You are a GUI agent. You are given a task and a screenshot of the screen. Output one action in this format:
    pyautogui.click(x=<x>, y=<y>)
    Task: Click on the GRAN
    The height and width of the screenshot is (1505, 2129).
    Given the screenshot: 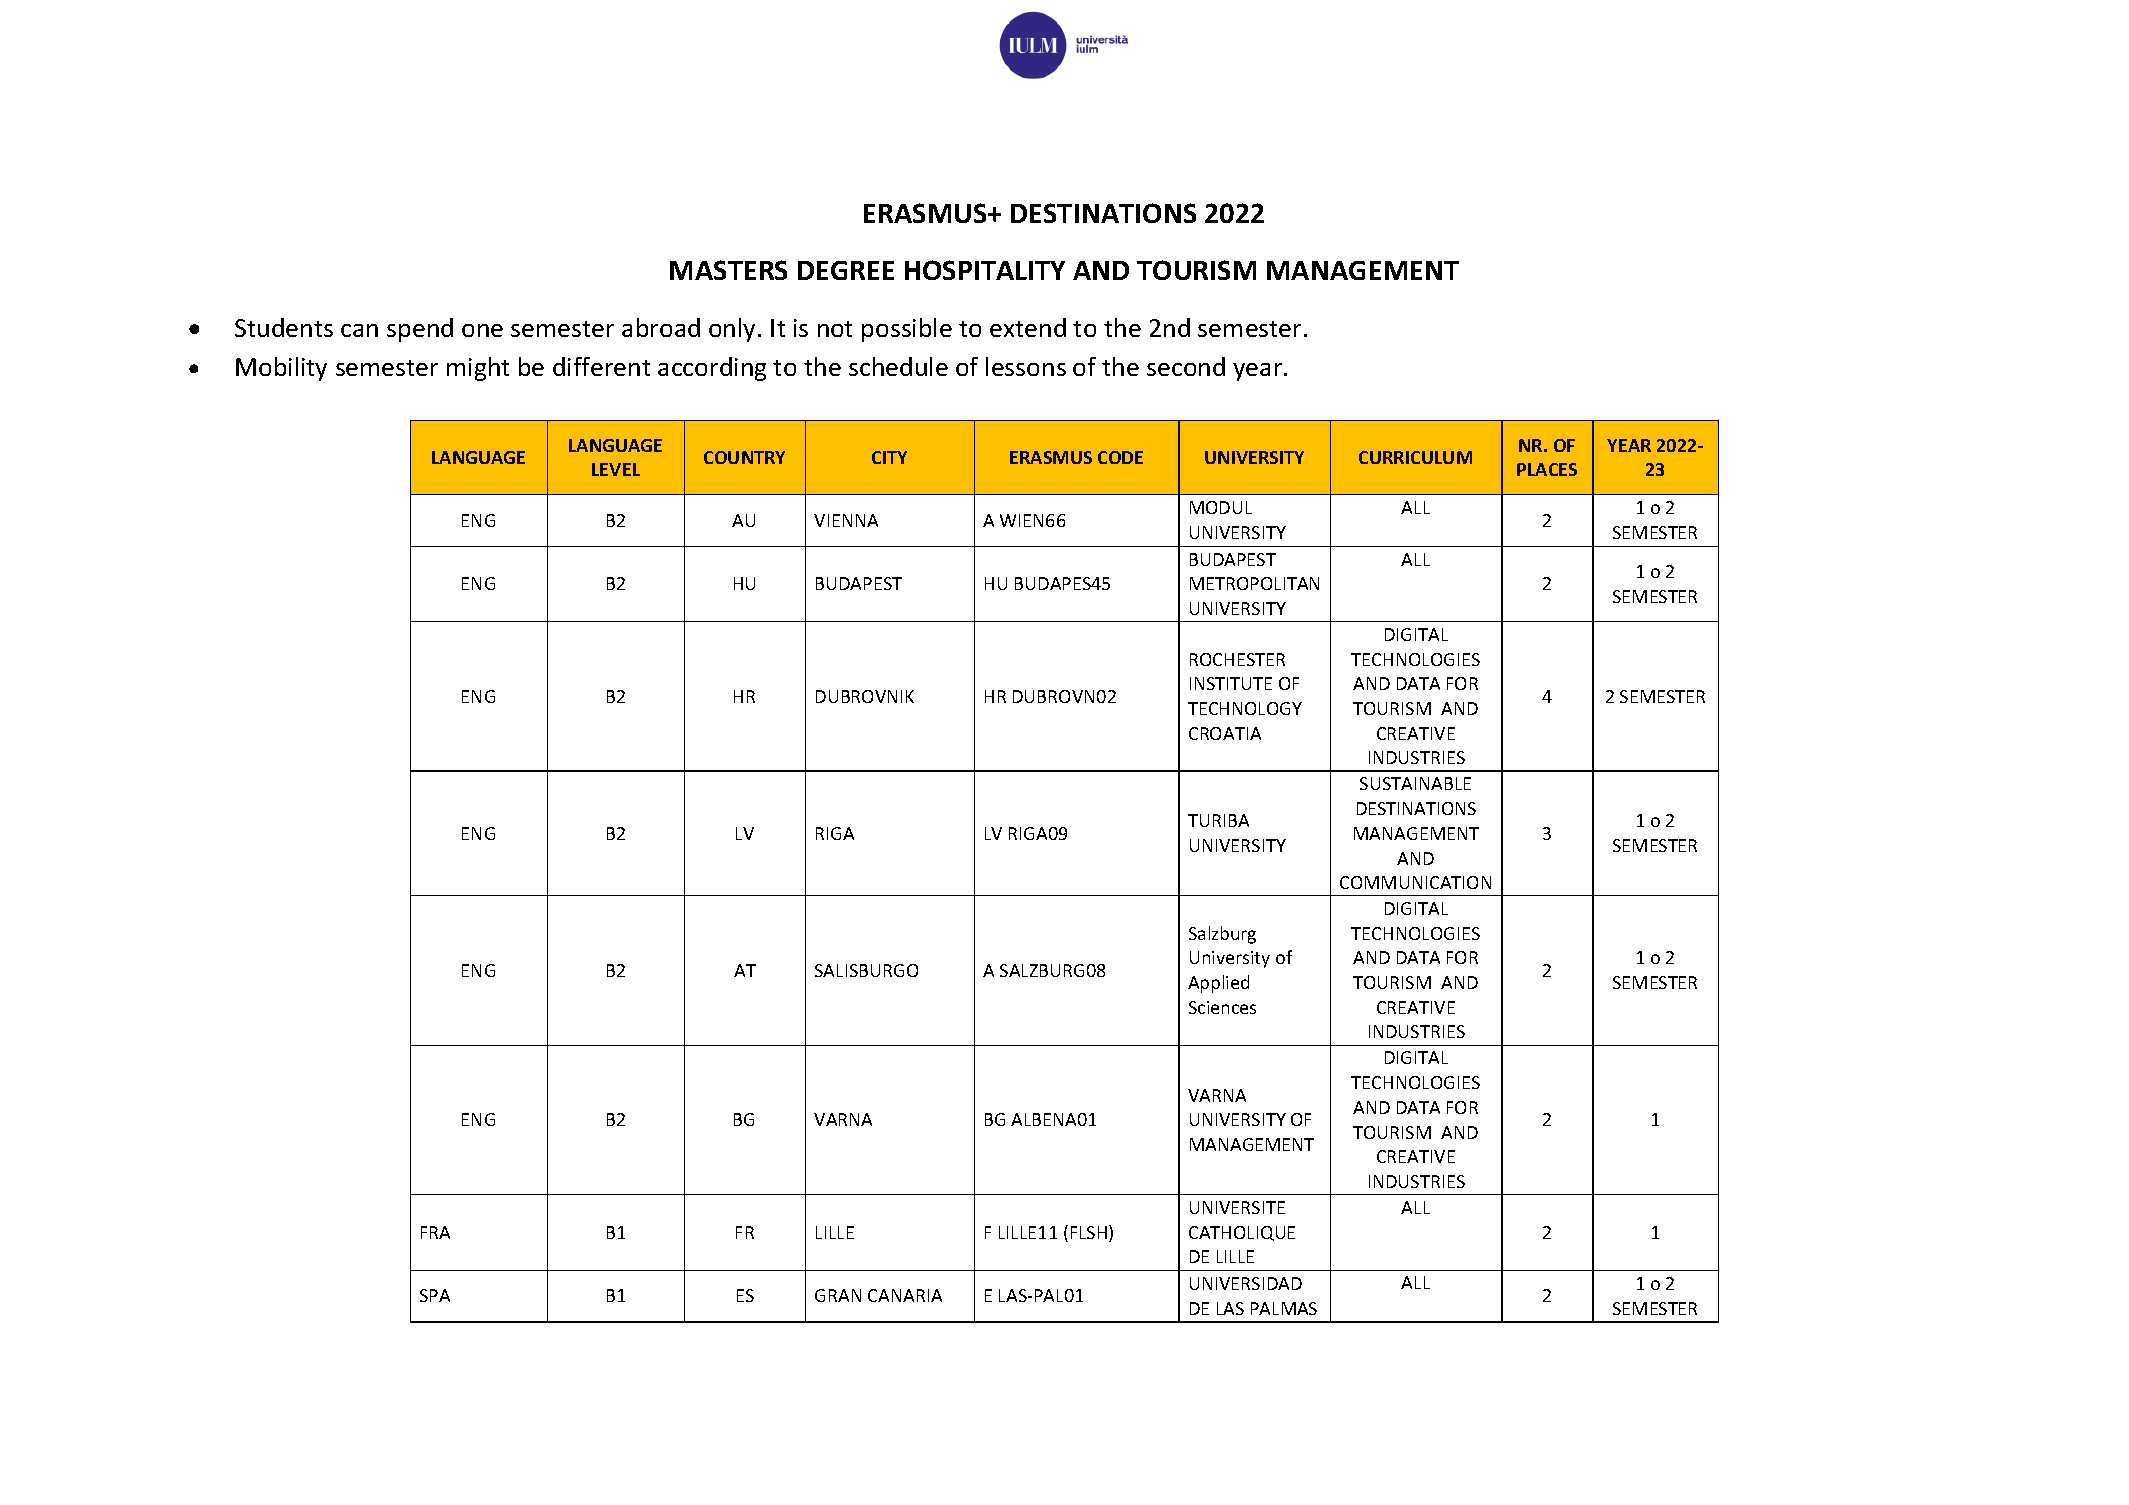 What is the action you would take?
    pyautogui.click(x=838, y=1295)
